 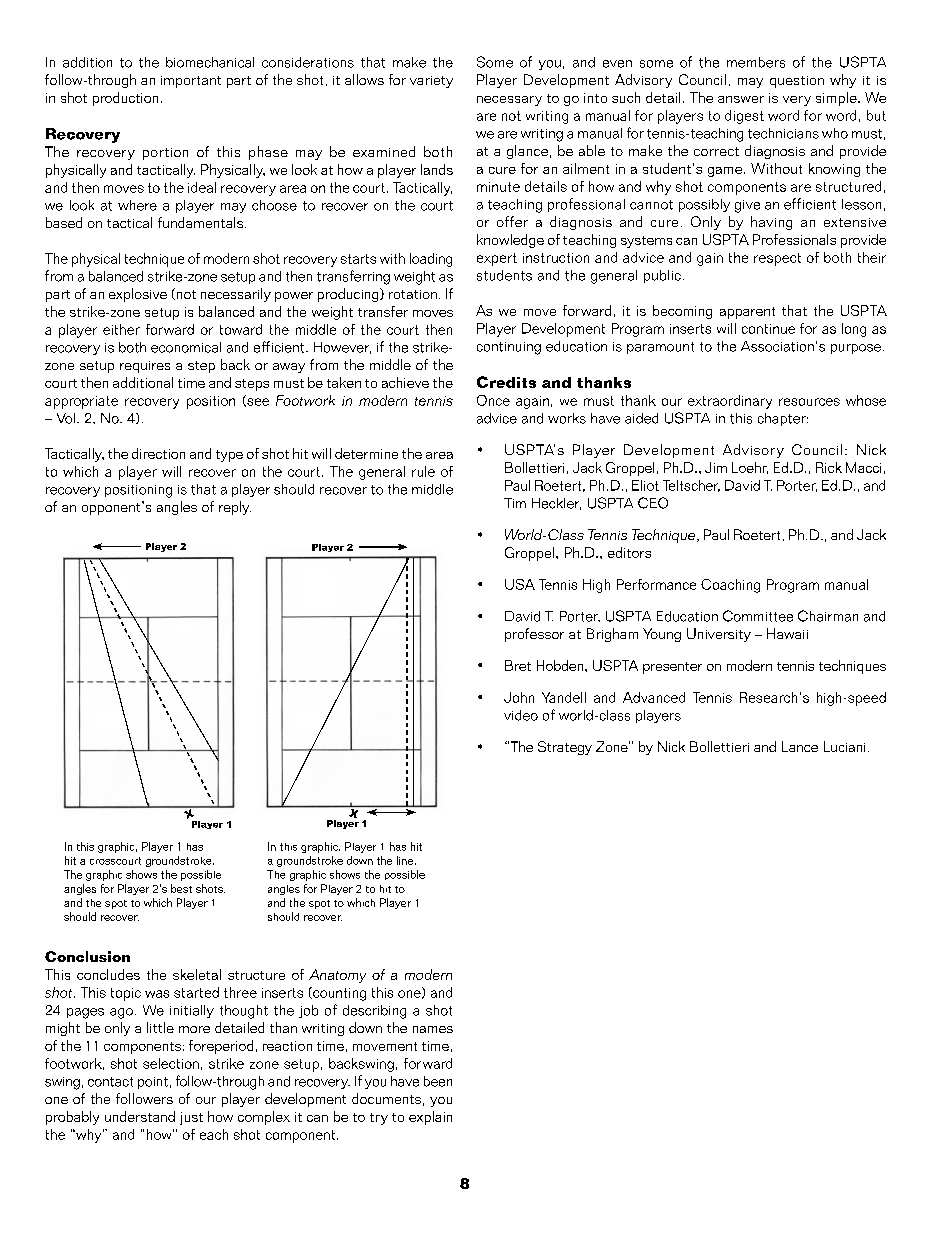 What do you see at coordinates (565, 748) in the document?
I see `Strategy` at bounding box center [565, 748].
